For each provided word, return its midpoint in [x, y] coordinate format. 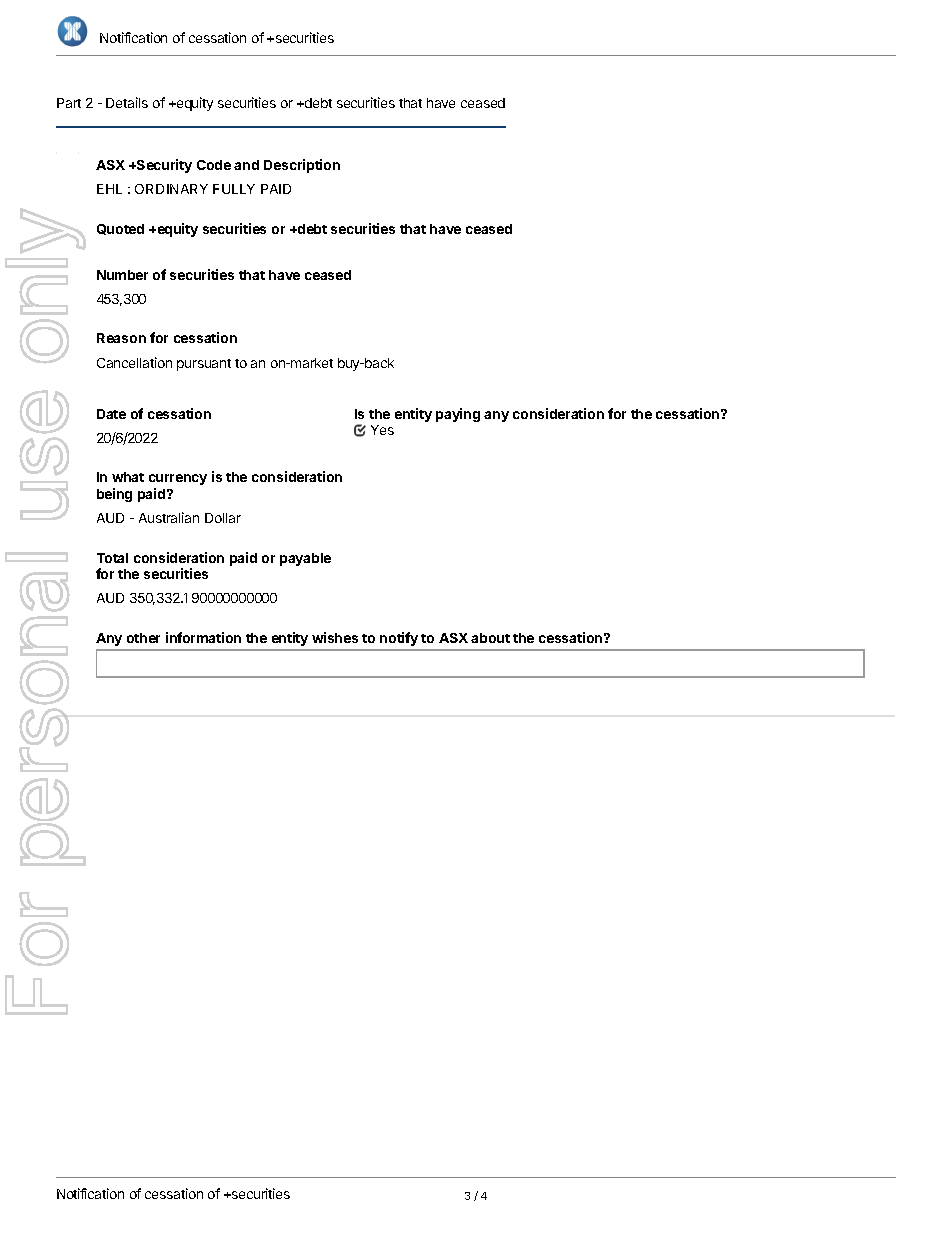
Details [127, 102]
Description [302, 166]
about [490, 638]
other [143, 638]
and [246, 165]
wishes [335, 637]
